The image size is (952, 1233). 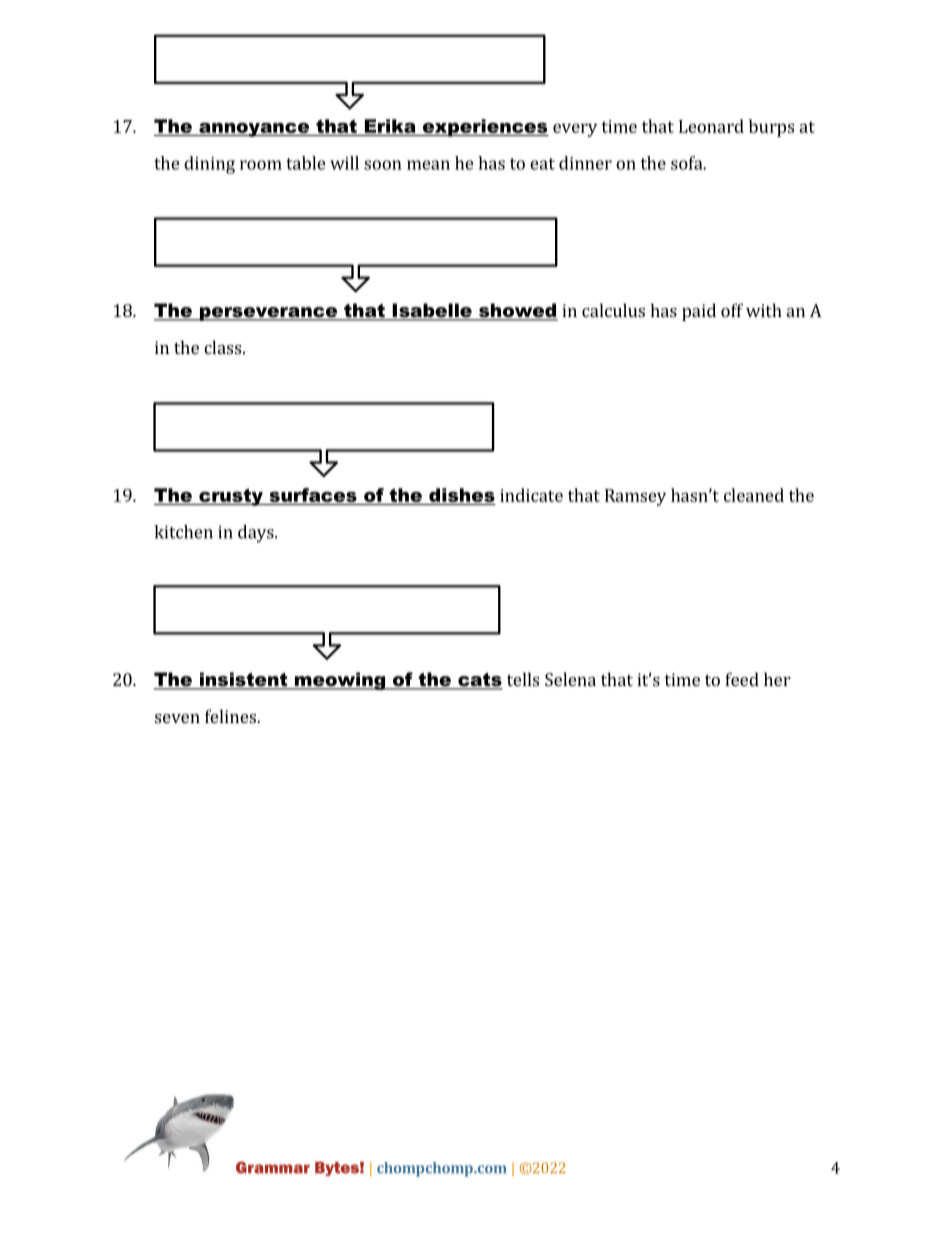 I want to click on felines, so click(x=231, y=716).
